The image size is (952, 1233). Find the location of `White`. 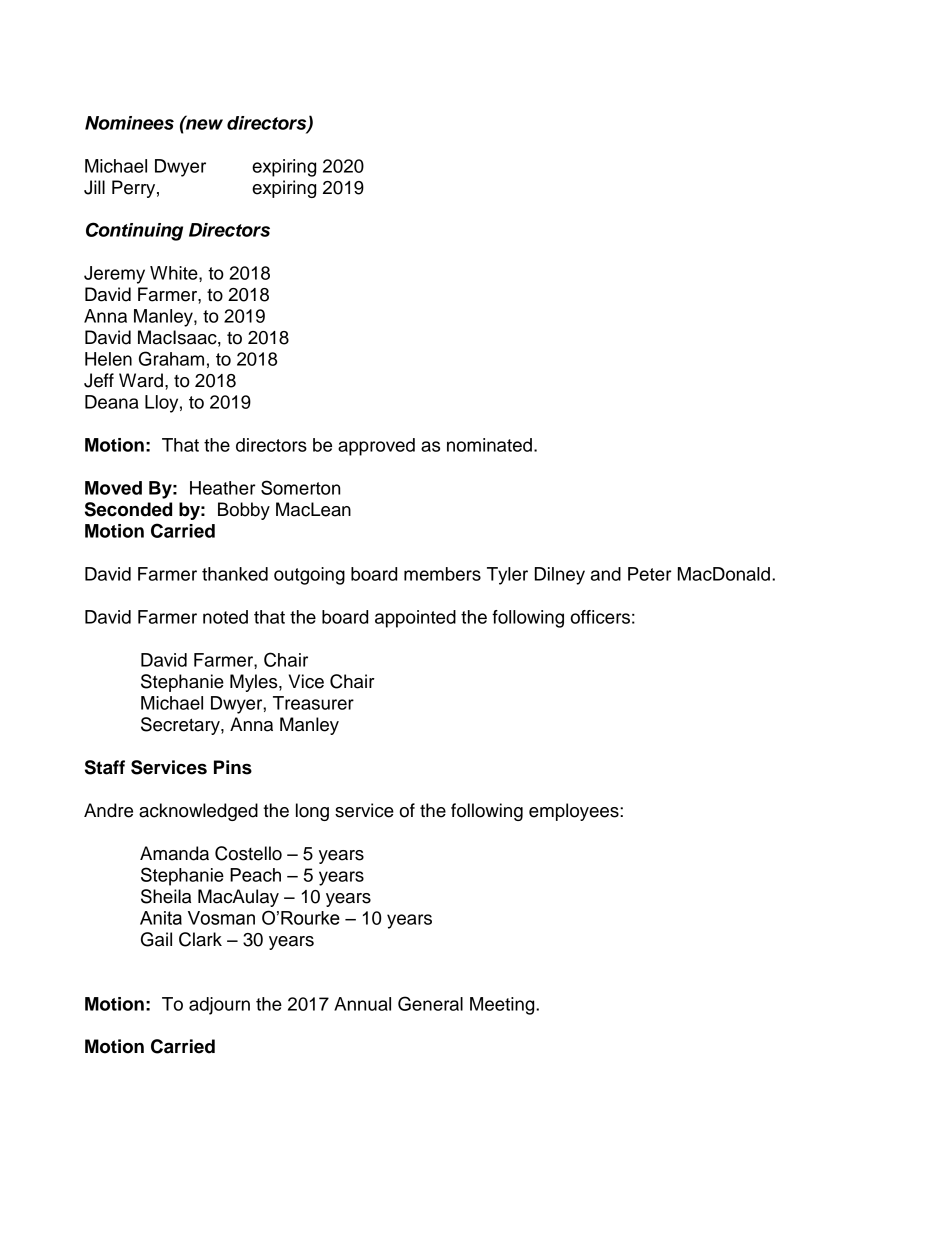

White is located at coordinates (175, 273).
